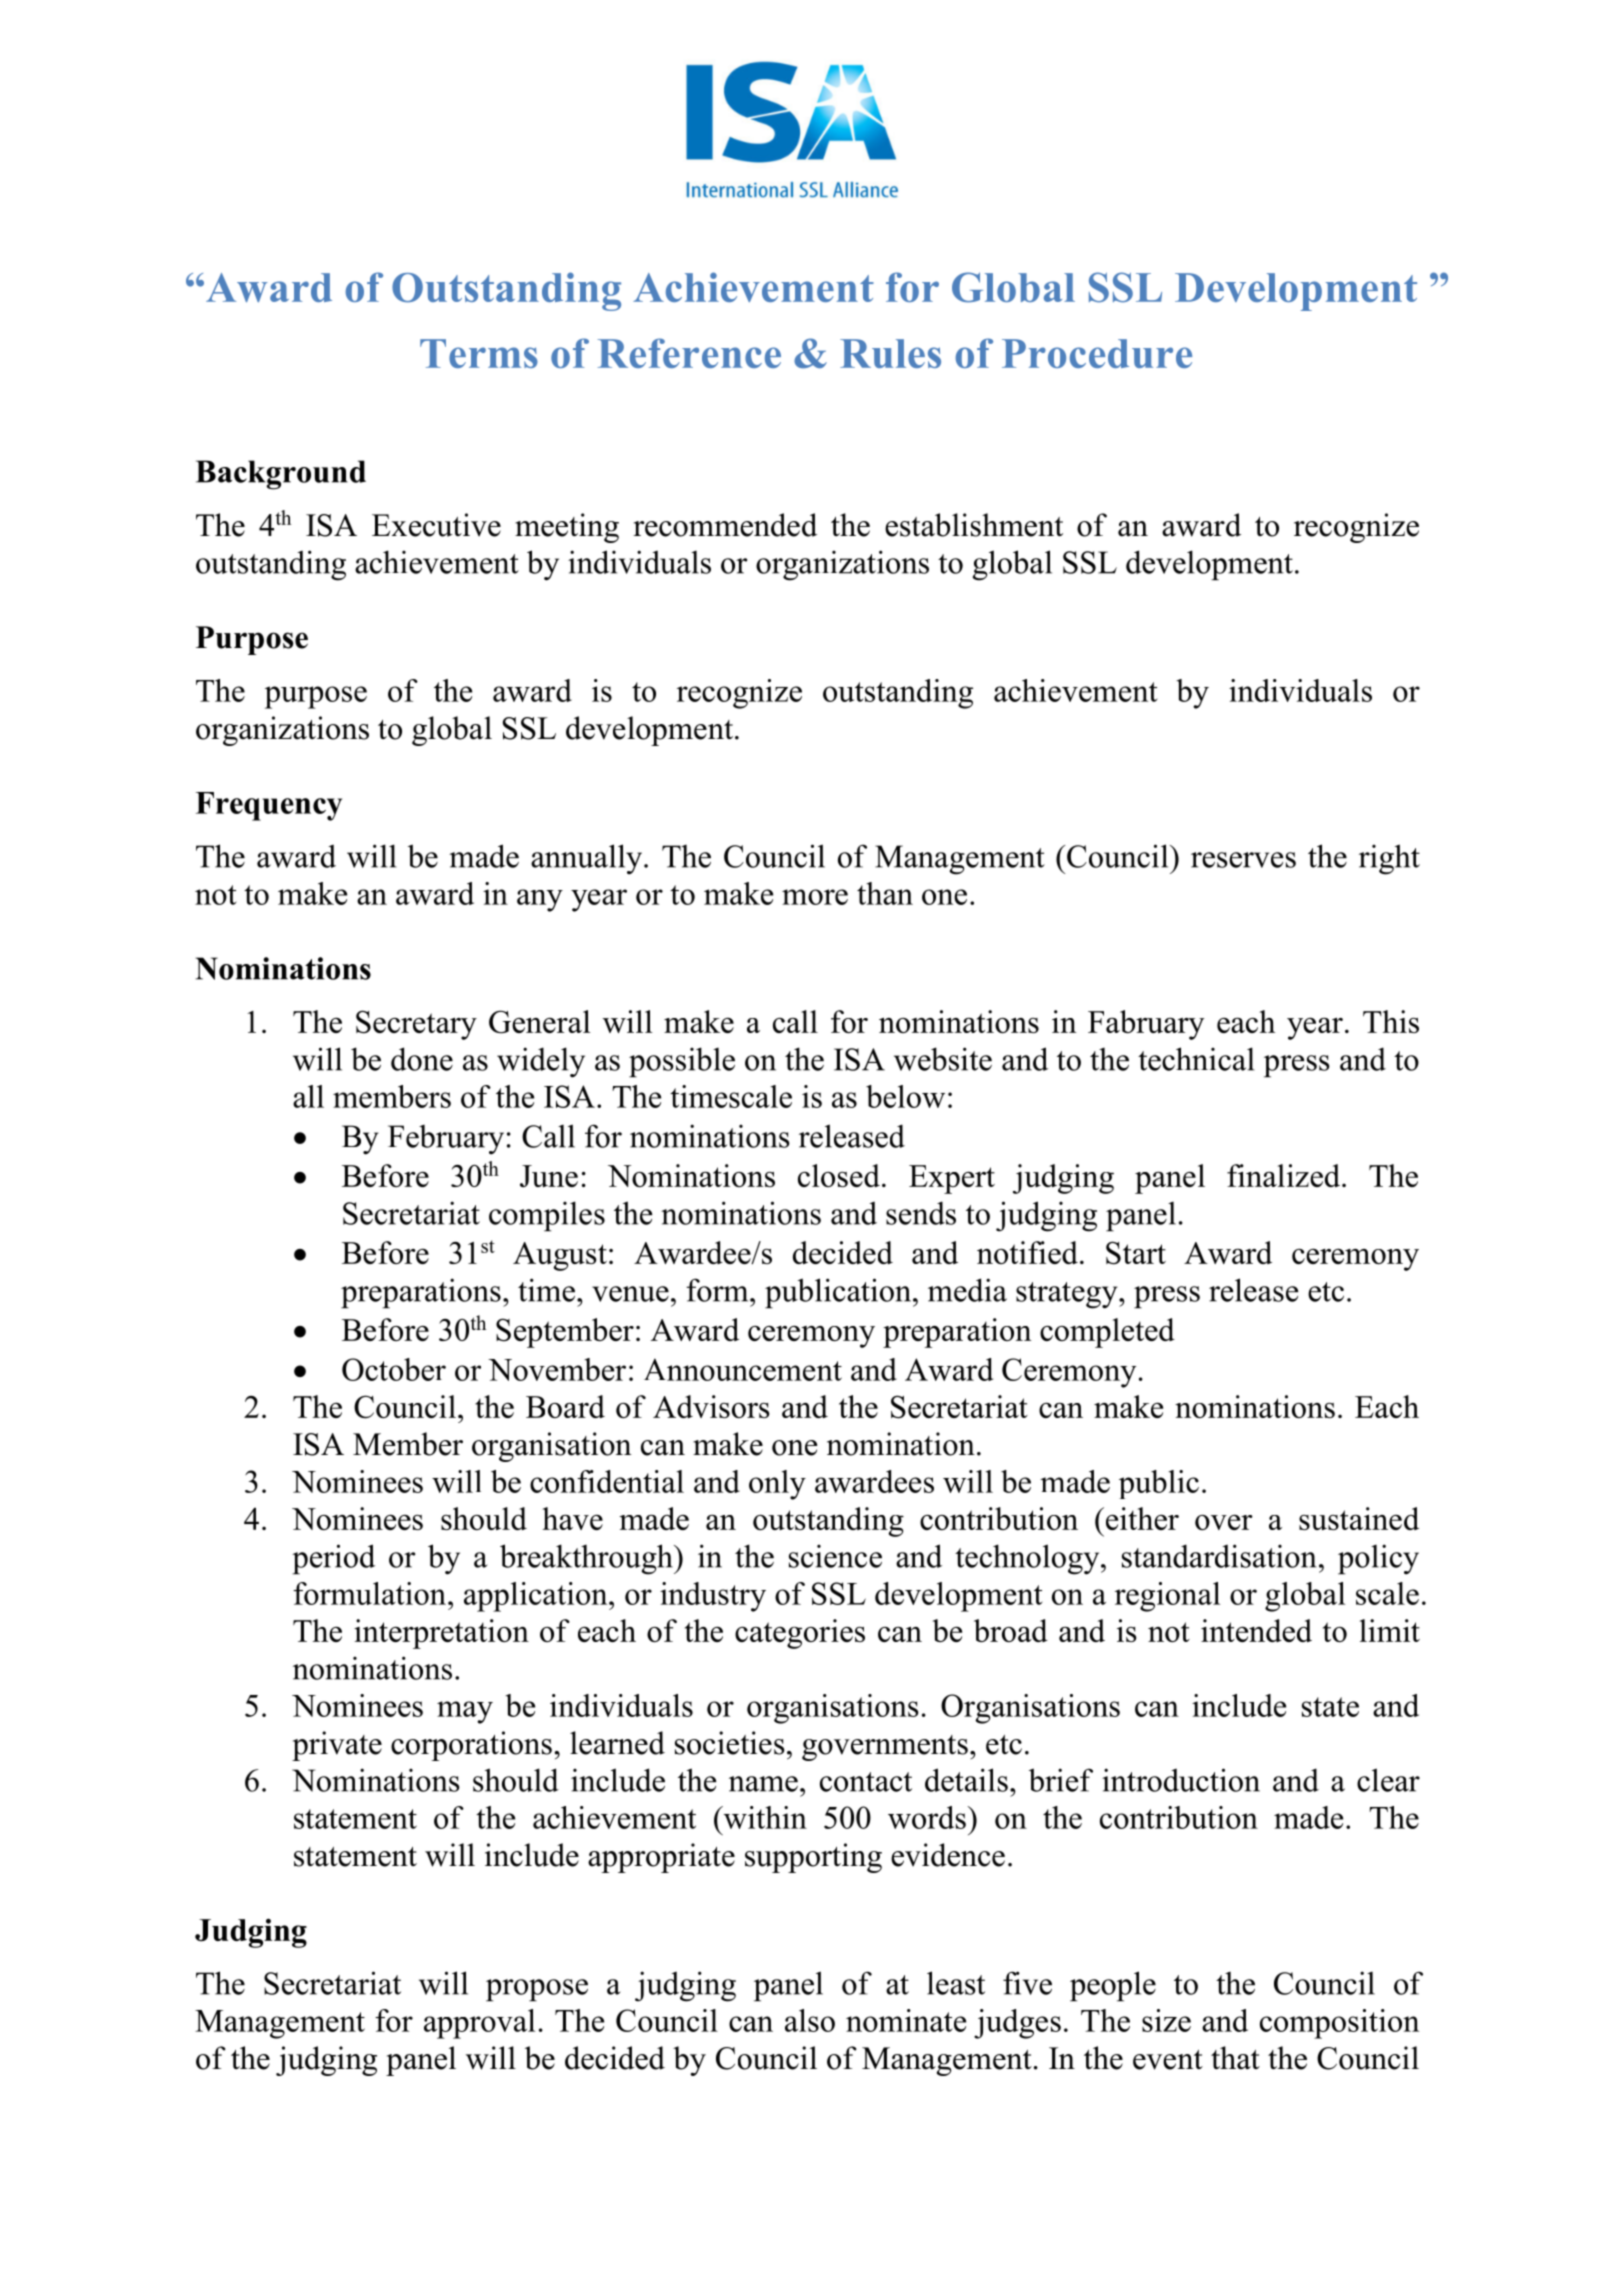  Describe the element at coordinates (800, 1634) in the screenshot. I see `categories` at that location.
